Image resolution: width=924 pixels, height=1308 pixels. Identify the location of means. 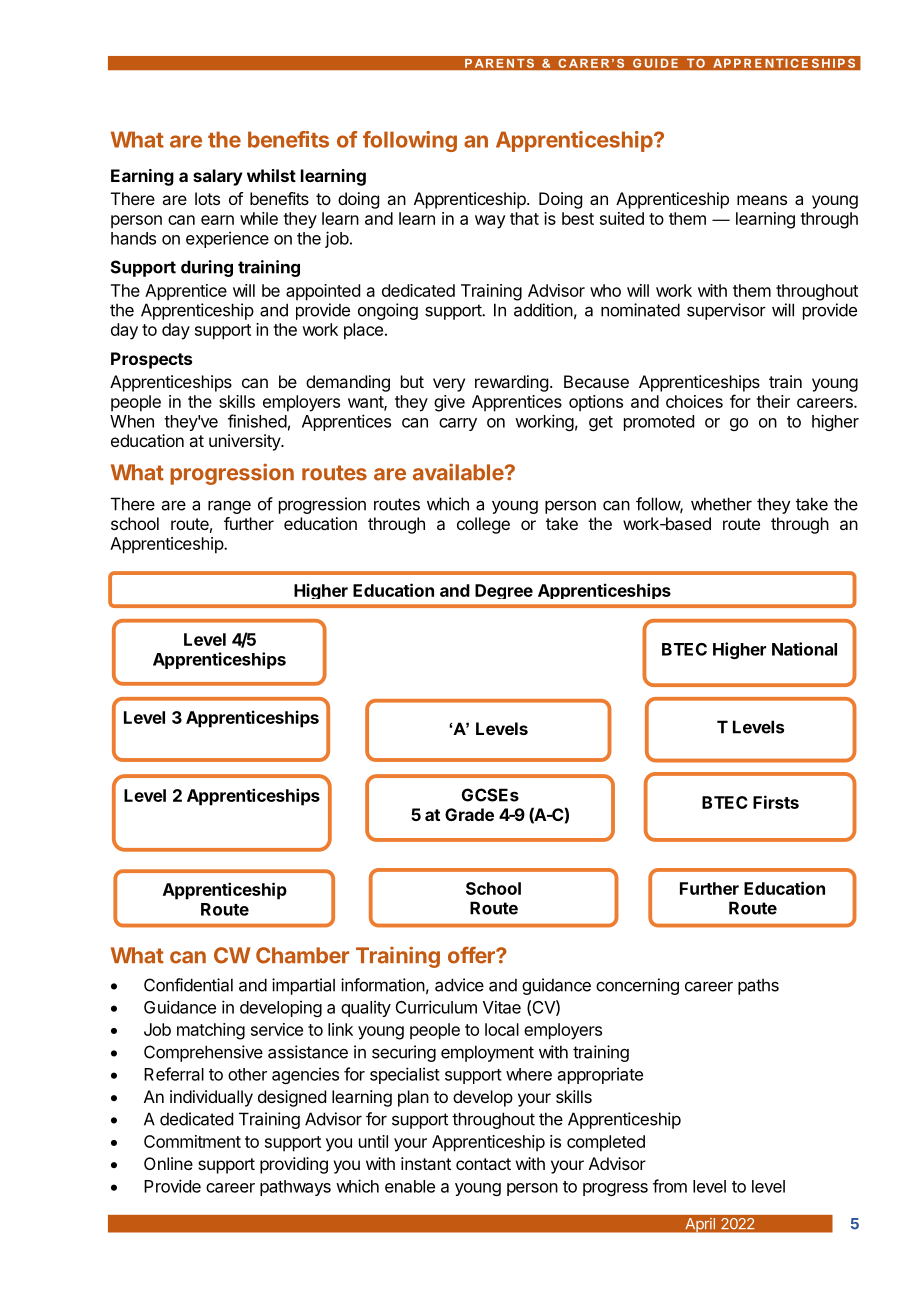
(762, 200).
